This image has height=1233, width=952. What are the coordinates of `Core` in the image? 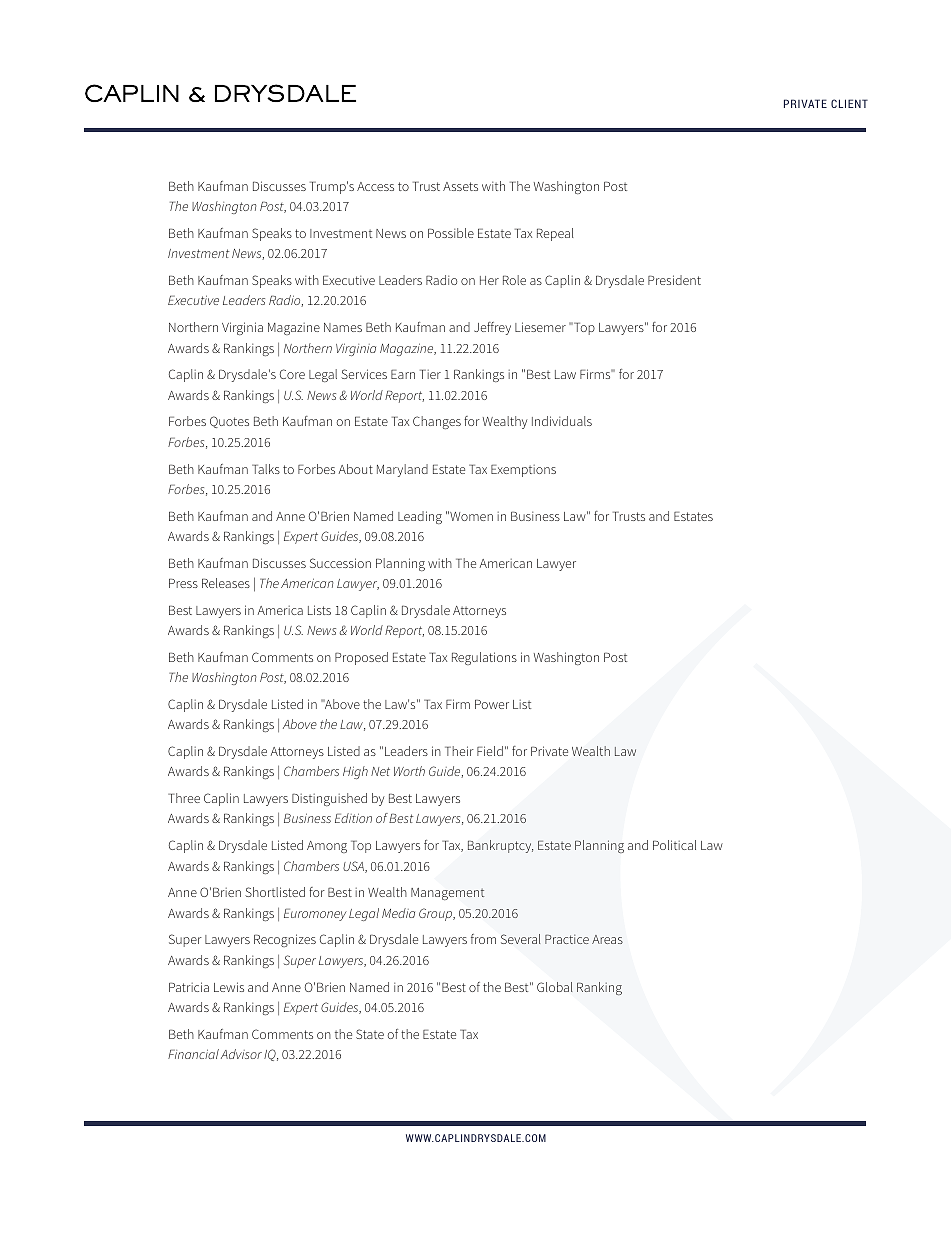 It's located at (292, 374).
